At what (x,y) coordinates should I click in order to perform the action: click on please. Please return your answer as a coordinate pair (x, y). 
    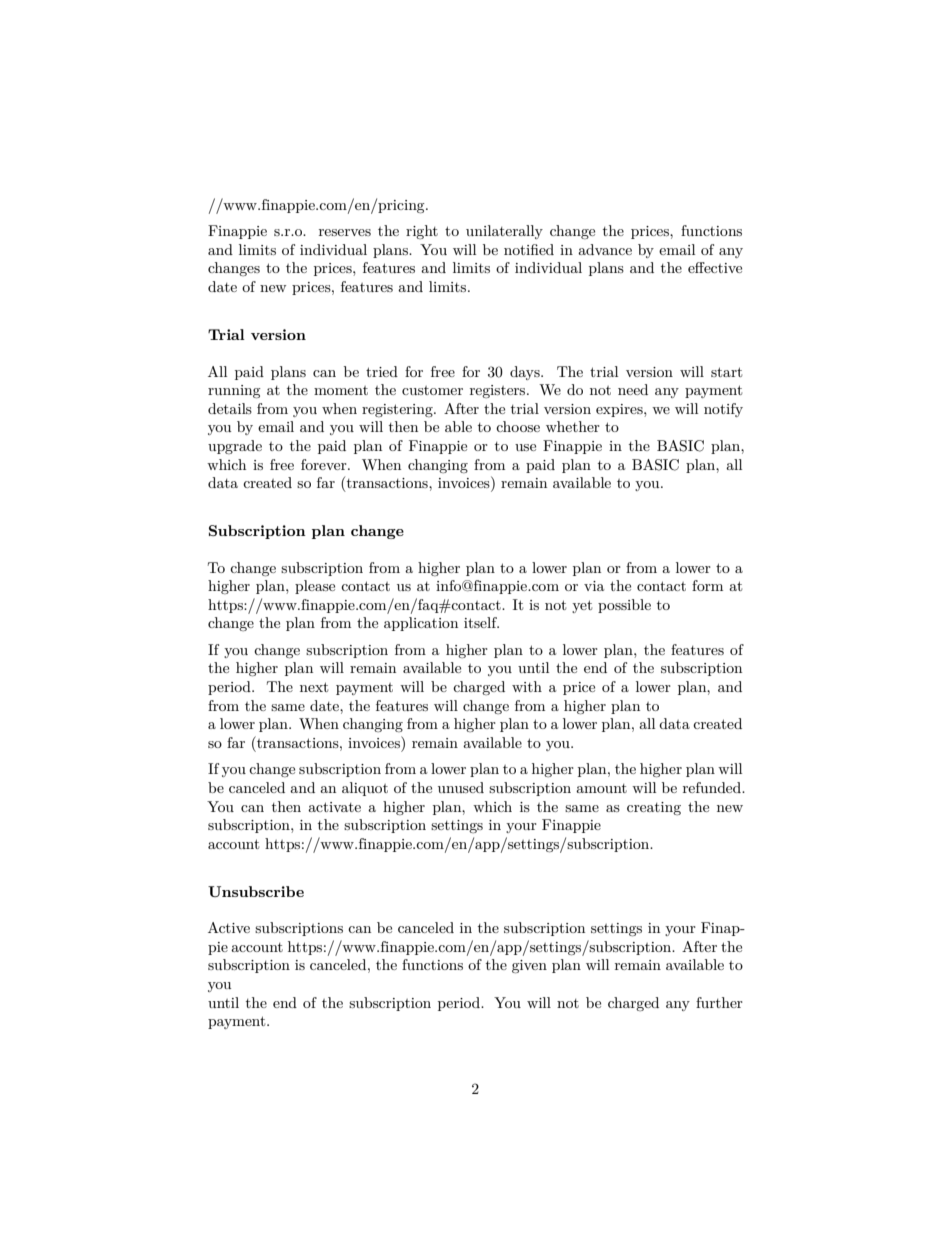
    Looking at the image, I should click on (315, 587).
